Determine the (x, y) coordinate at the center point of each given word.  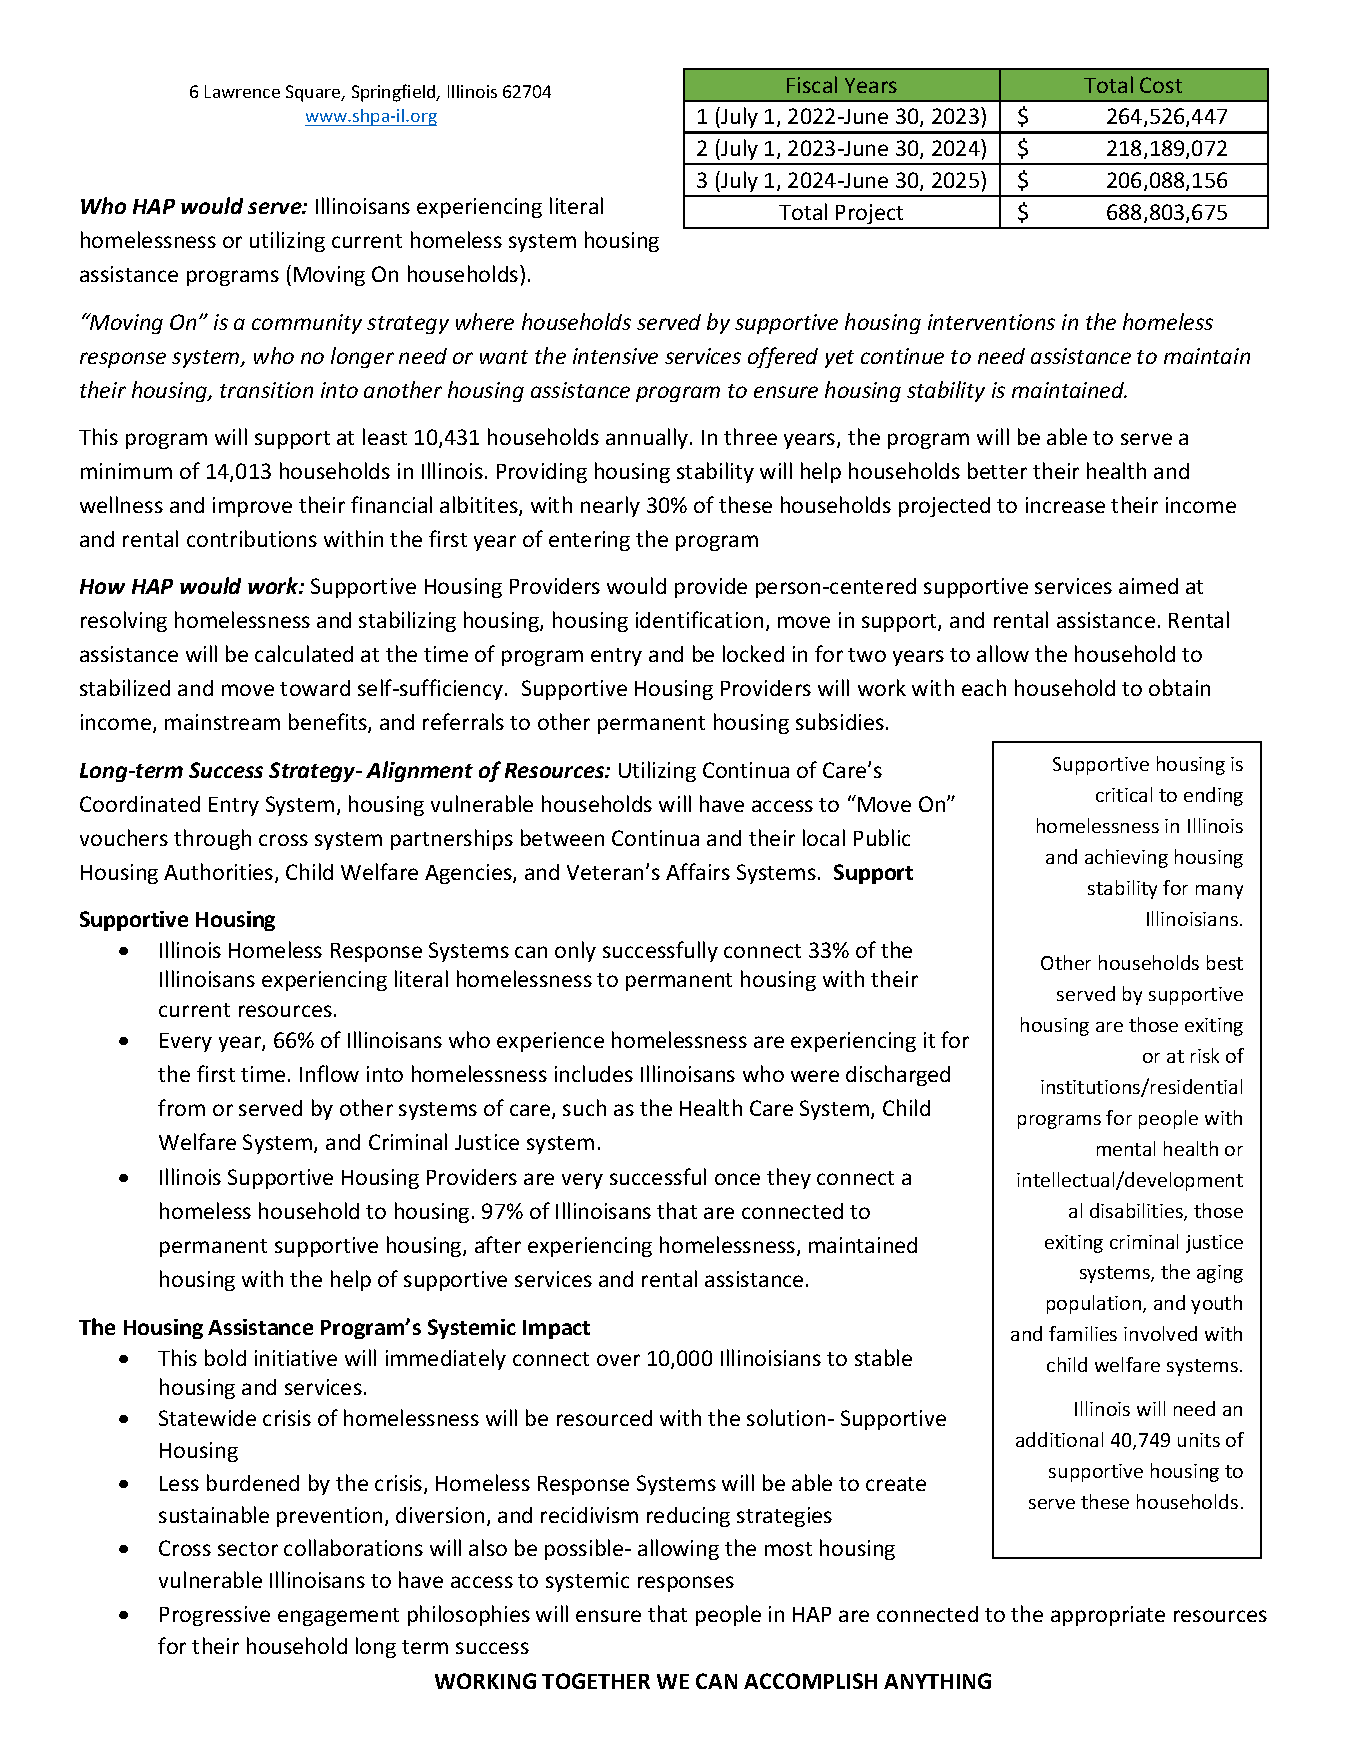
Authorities (220, 873)
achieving (1126, 858)
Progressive (215, 1616)
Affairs (698, 871)
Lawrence (242, 91)
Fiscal (812, 84)
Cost (1161, 85)
